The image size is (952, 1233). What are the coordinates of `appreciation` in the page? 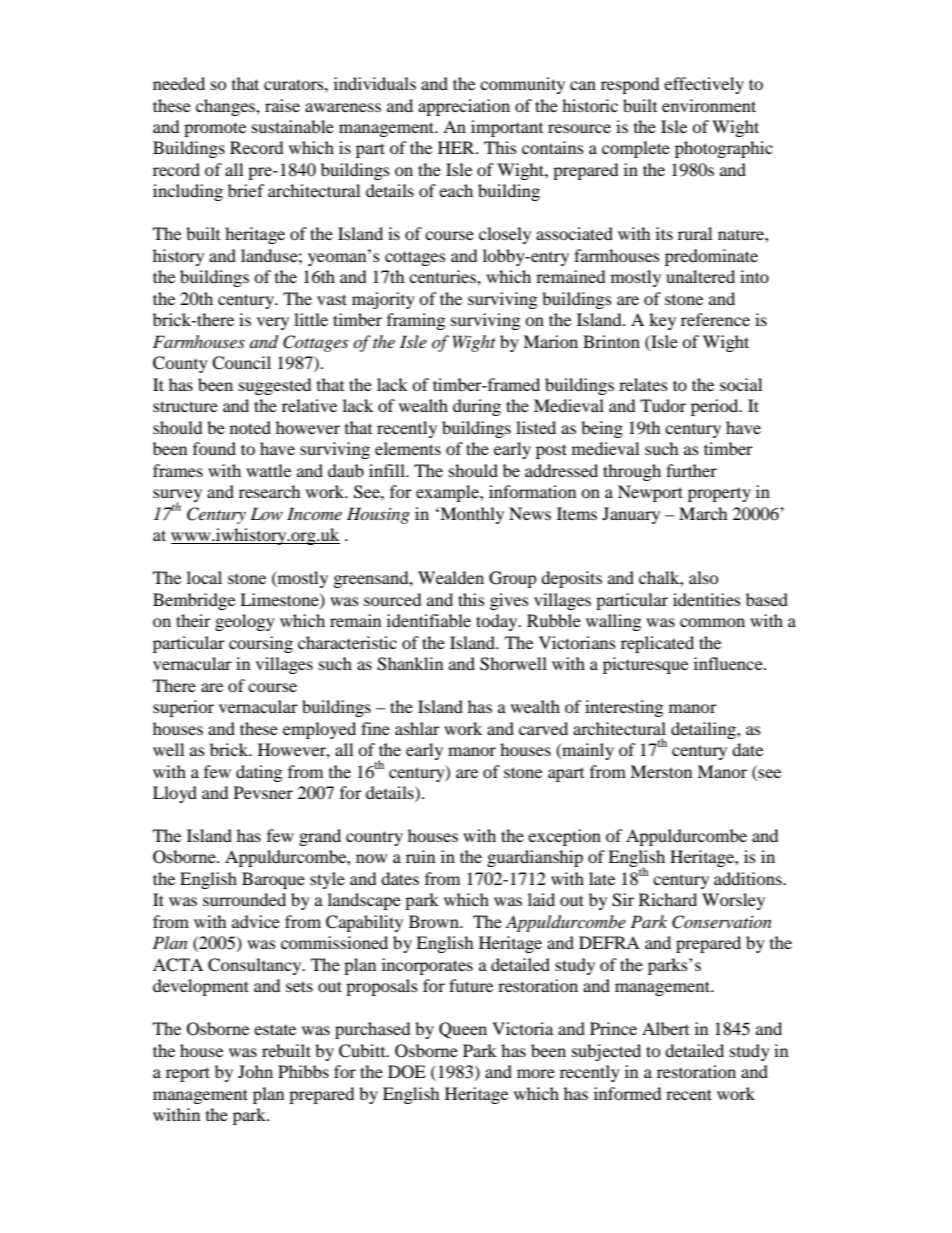 It's located at (464, 107).
